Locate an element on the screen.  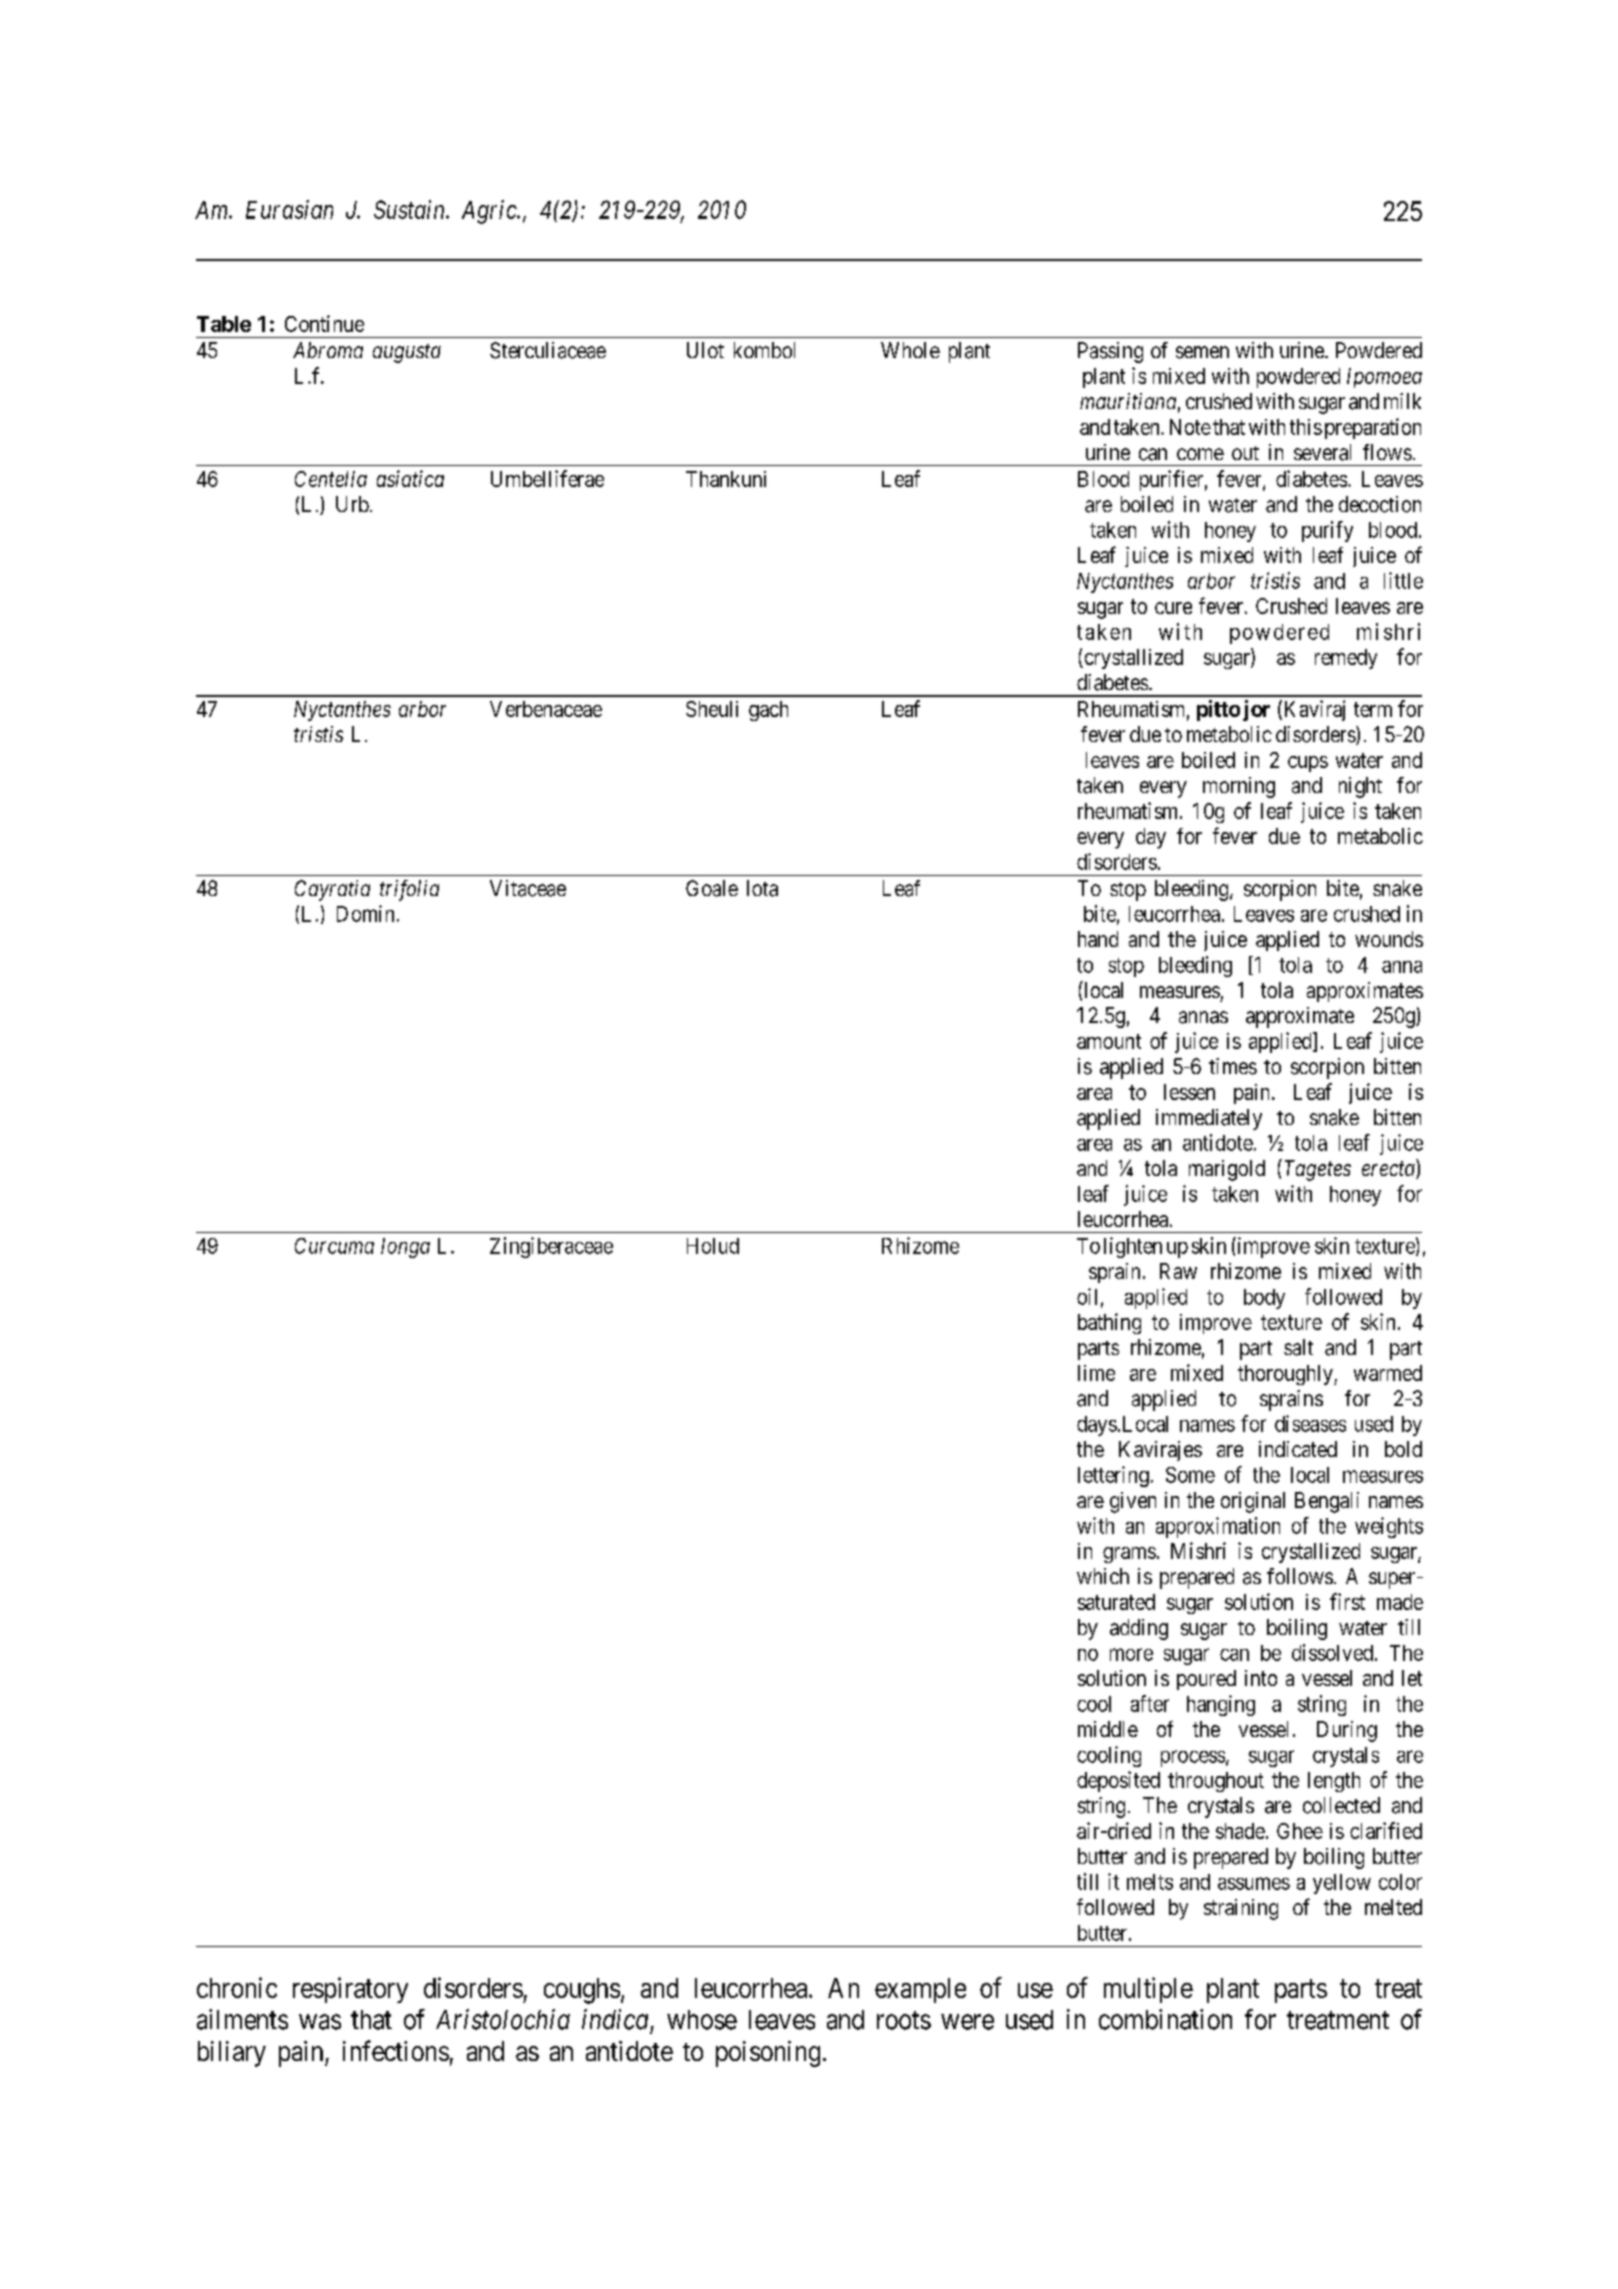
lota is located at coordinates (762, 888).
